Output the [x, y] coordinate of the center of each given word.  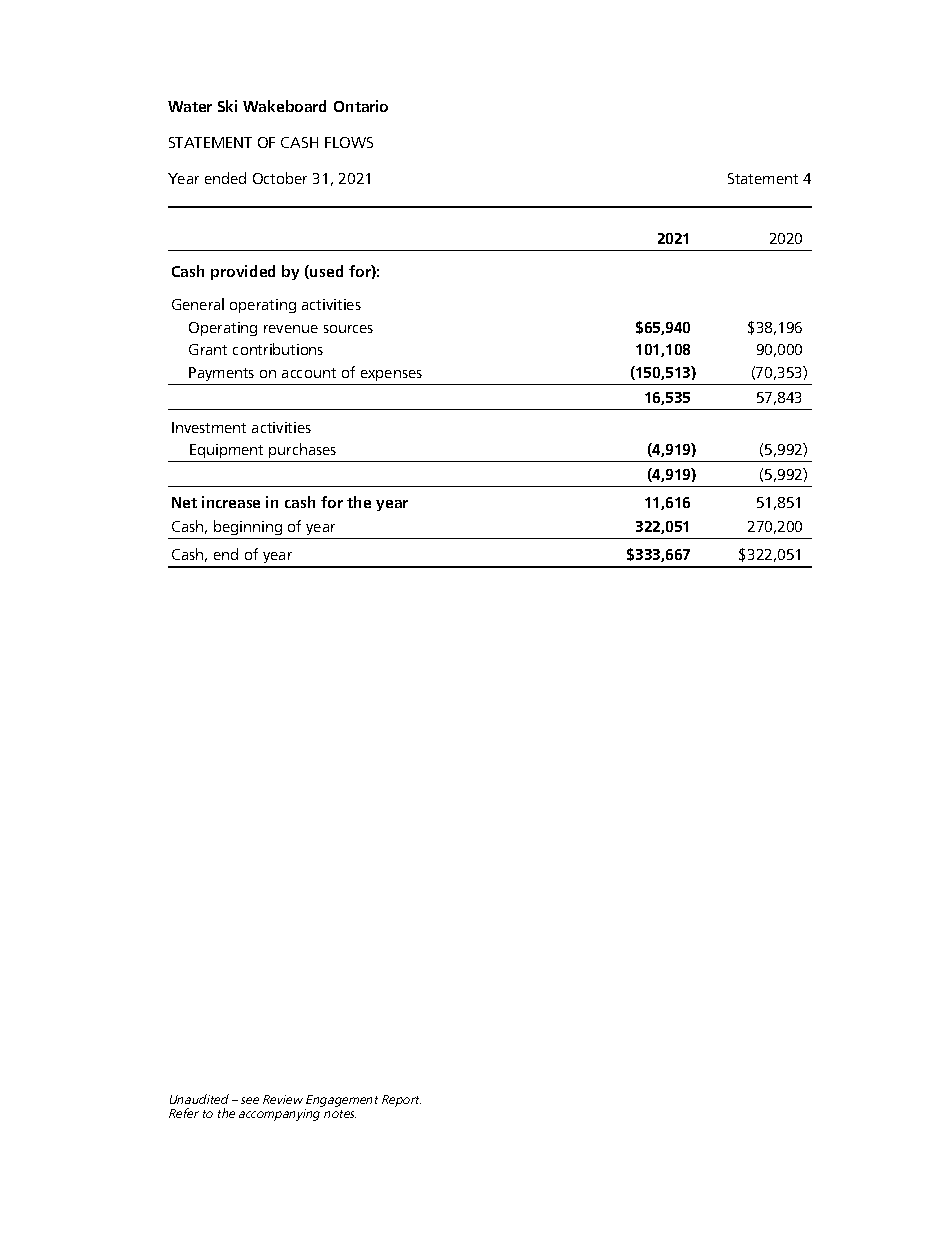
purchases [302, 450]
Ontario [361, 106]
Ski [227, 106]
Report [401, 1101]
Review [283, 1099]
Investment [209, 427]
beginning [248, 529]
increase [231, 502]
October [280, 178]
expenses [391, 375]
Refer [184, 1113]
